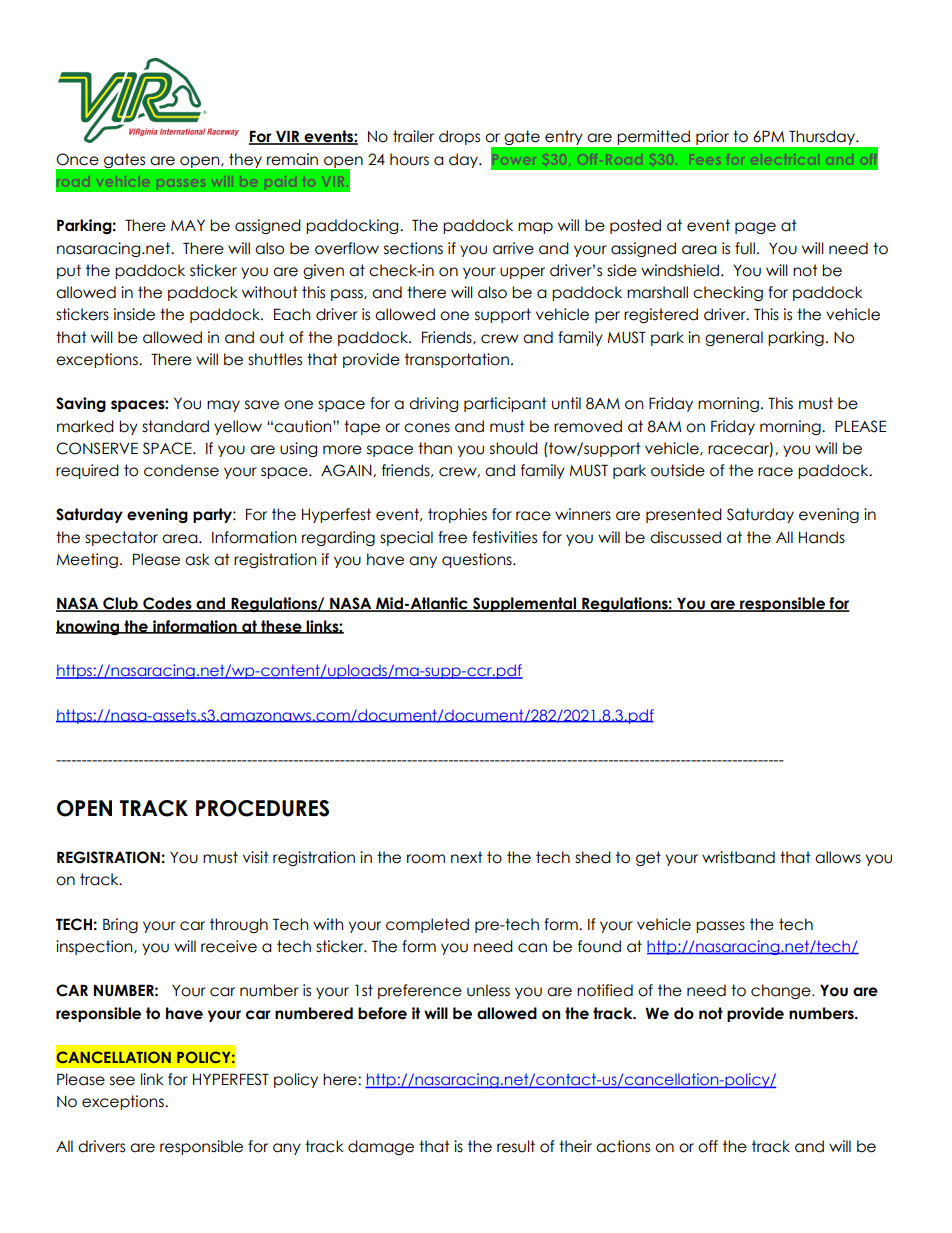  I want to click on Once, so click(77, 159).
